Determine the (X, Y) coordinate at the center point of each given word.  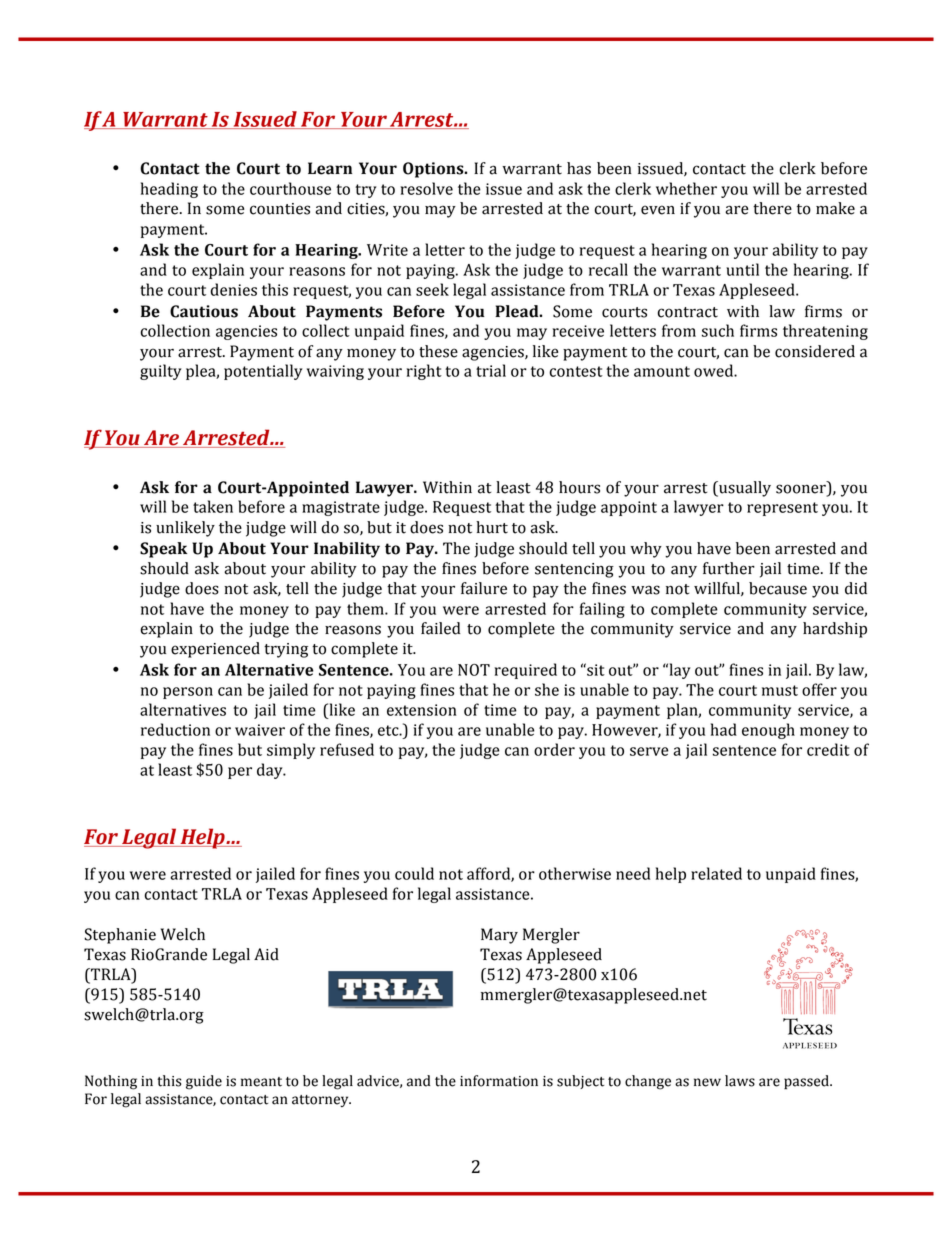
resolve (427, 188)
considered (815, 351)
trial (491, 370)
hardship (835, 630)
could (414, 873)
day (271, 771)
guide (204, 1082)
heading (169, 190)
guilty (161, 372)
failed (440, 628)
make (835, 208)
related (716, 873)
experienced (215, 650)
